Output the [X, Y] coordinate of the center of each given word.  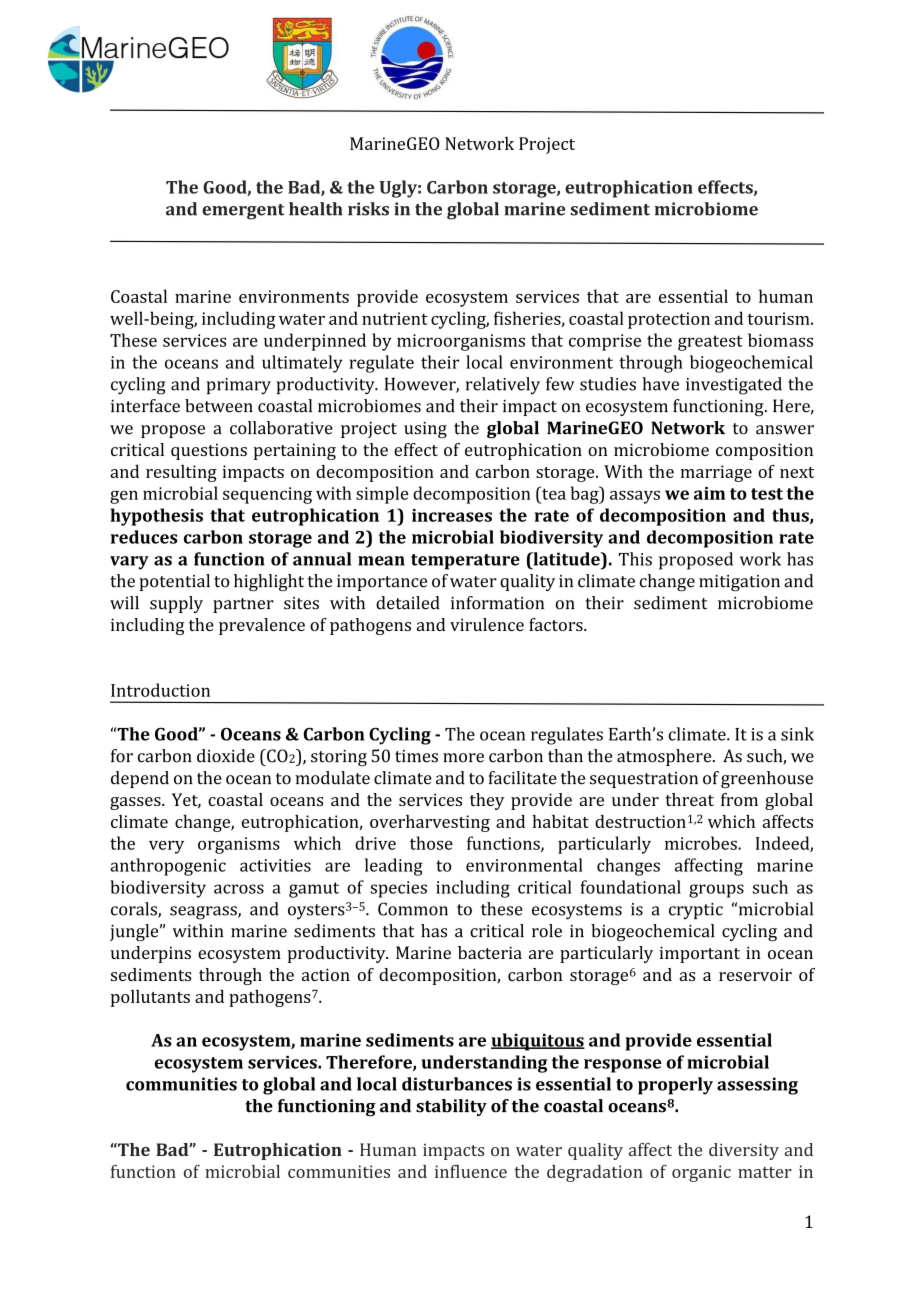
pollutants [150, 998]
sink [797, 734]
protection [669, 320]
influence [471, 1171]
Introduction [160, 690]
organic [701, 1173]
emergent [243, 212]
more [463, 758]
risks [368, 209]
